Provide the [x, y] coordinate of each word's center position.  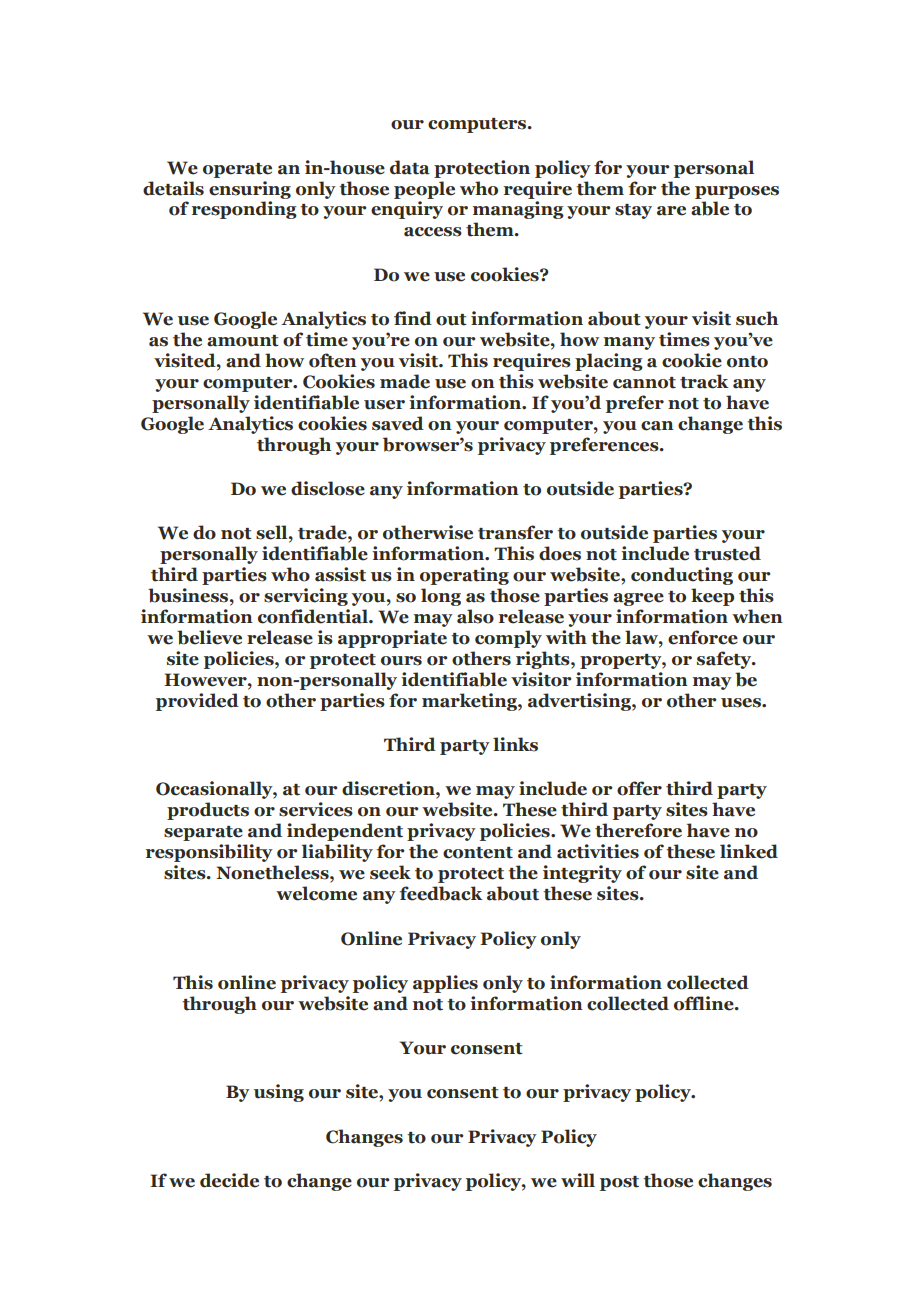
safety [725, 660]
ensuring [250, 190]
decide [229, 1180]
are [671, 211]
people [424, 190]
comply [508, 639]
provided [197, 702]
